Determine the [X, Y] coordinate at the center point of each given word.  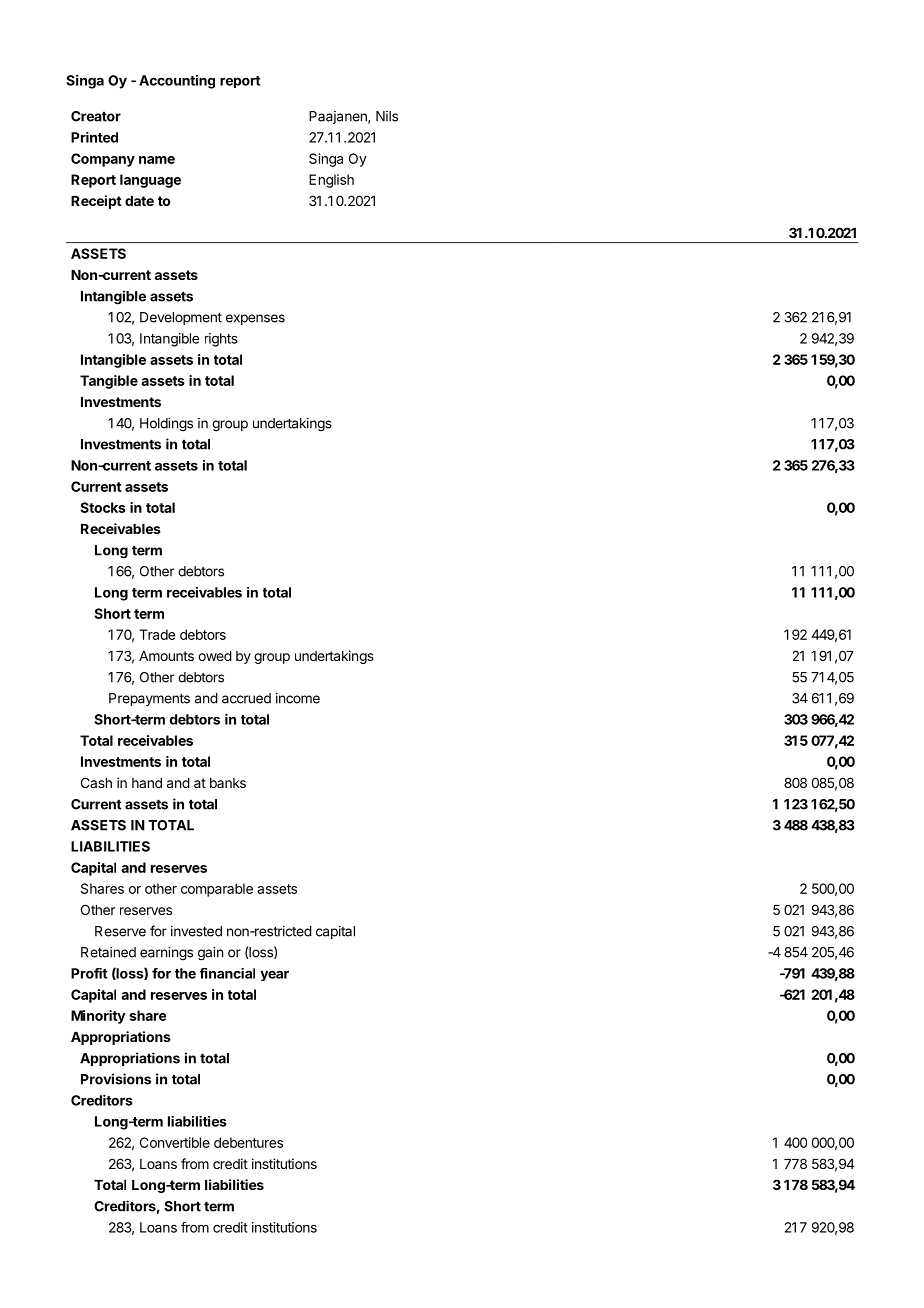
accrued [246, 698]
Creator [96, 116]
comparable [217, 890]
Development [181, 318]
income [298, 698]
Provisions [116, 1079]
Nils [387, 116]
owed [215, 656]
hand [147, 783]
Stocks [103, 507]
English [331, 181]
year [274, 975]
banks [228, 783]
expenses [255, 319]
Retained [108, 952]
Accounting [177, 82]
